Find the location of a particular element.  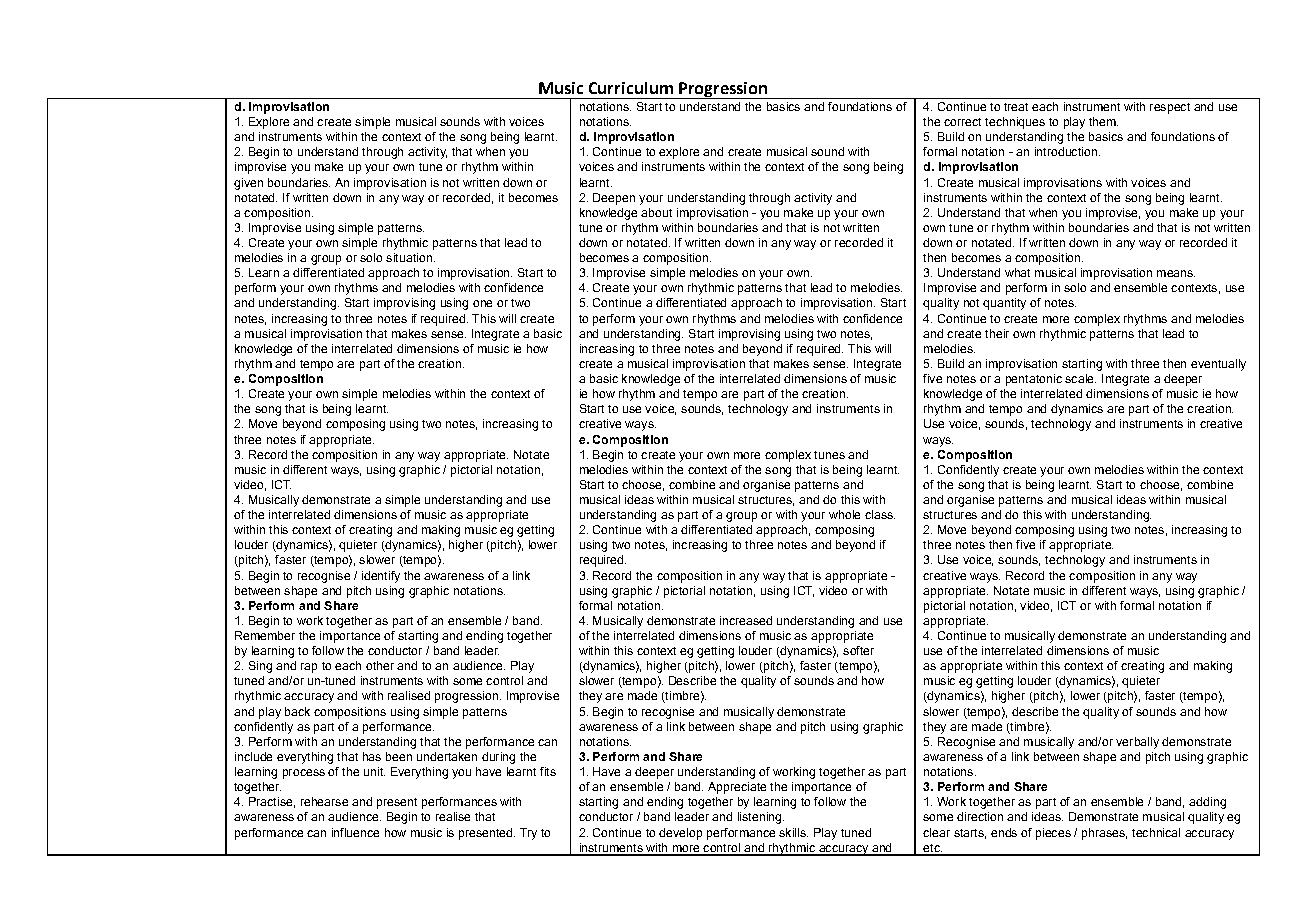

Curriculum is located at coordinates (631, 88).
